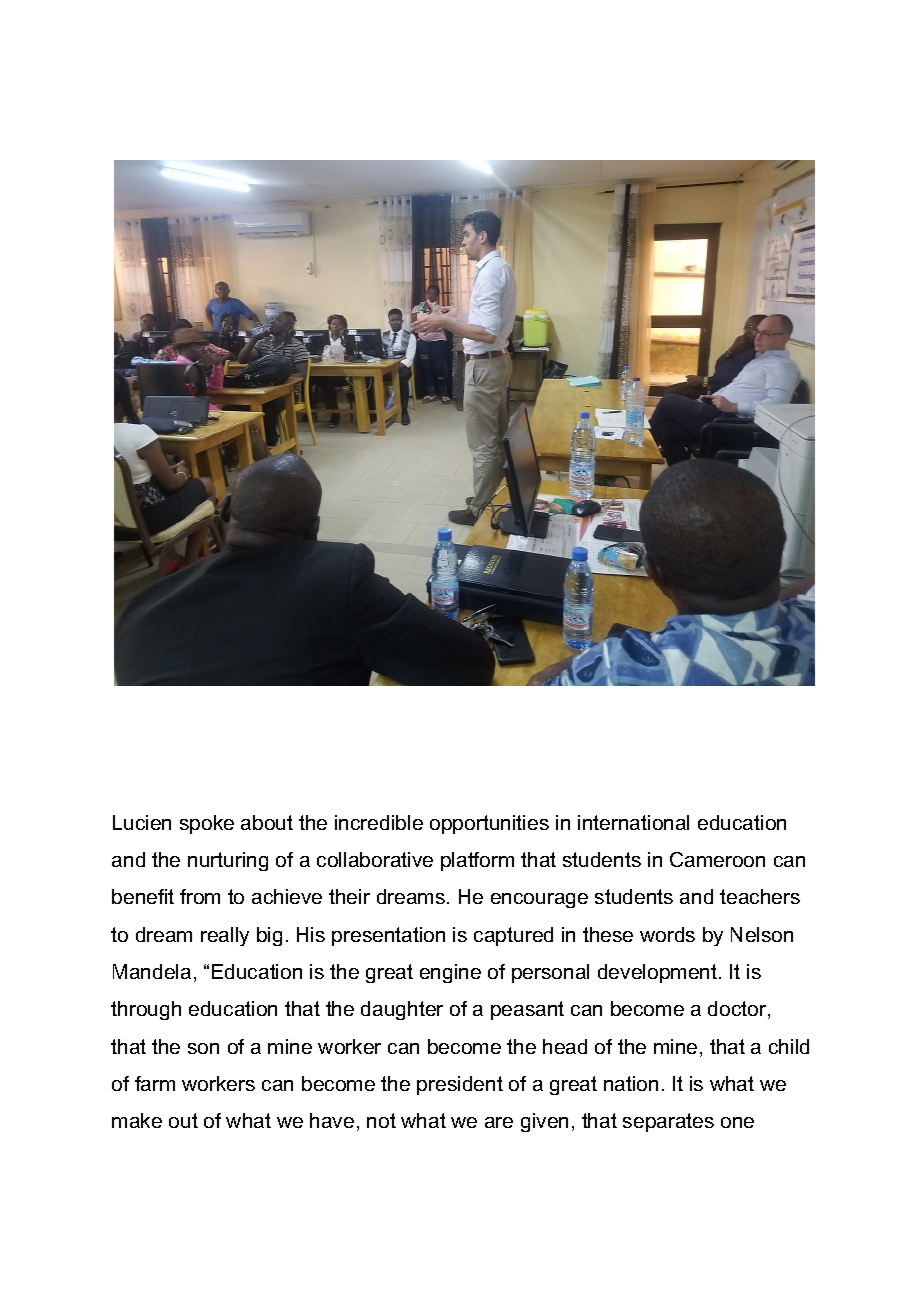 The height and width of the screenshot is (1308, 924). I want to click on Cameroon, so click(717, 859).
